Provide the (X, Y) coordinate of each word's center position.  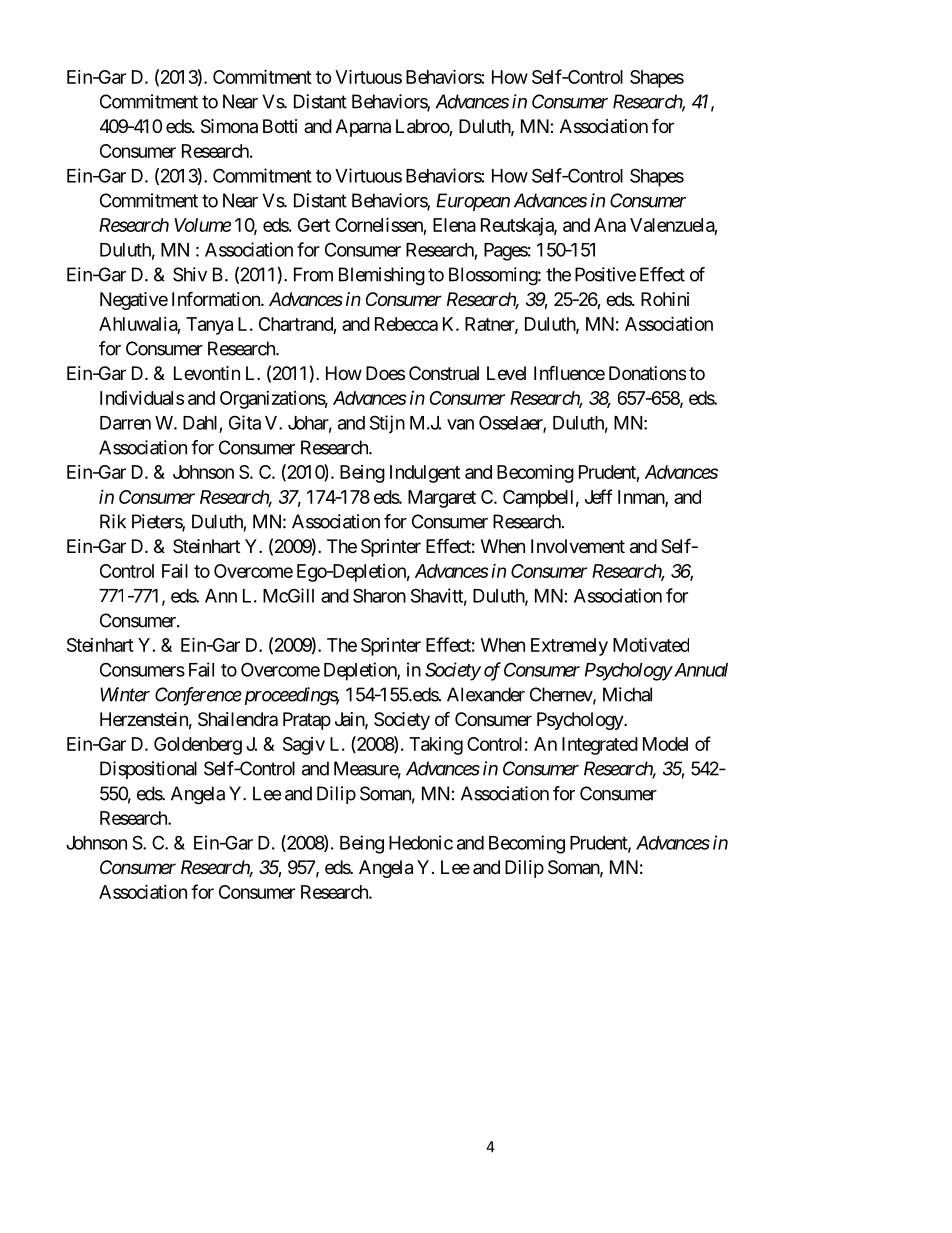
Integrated (600, 746)
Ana (610, 225)
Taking (436, 746)
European (473, 202)
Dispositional (148, 770)
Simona (229, 126)
